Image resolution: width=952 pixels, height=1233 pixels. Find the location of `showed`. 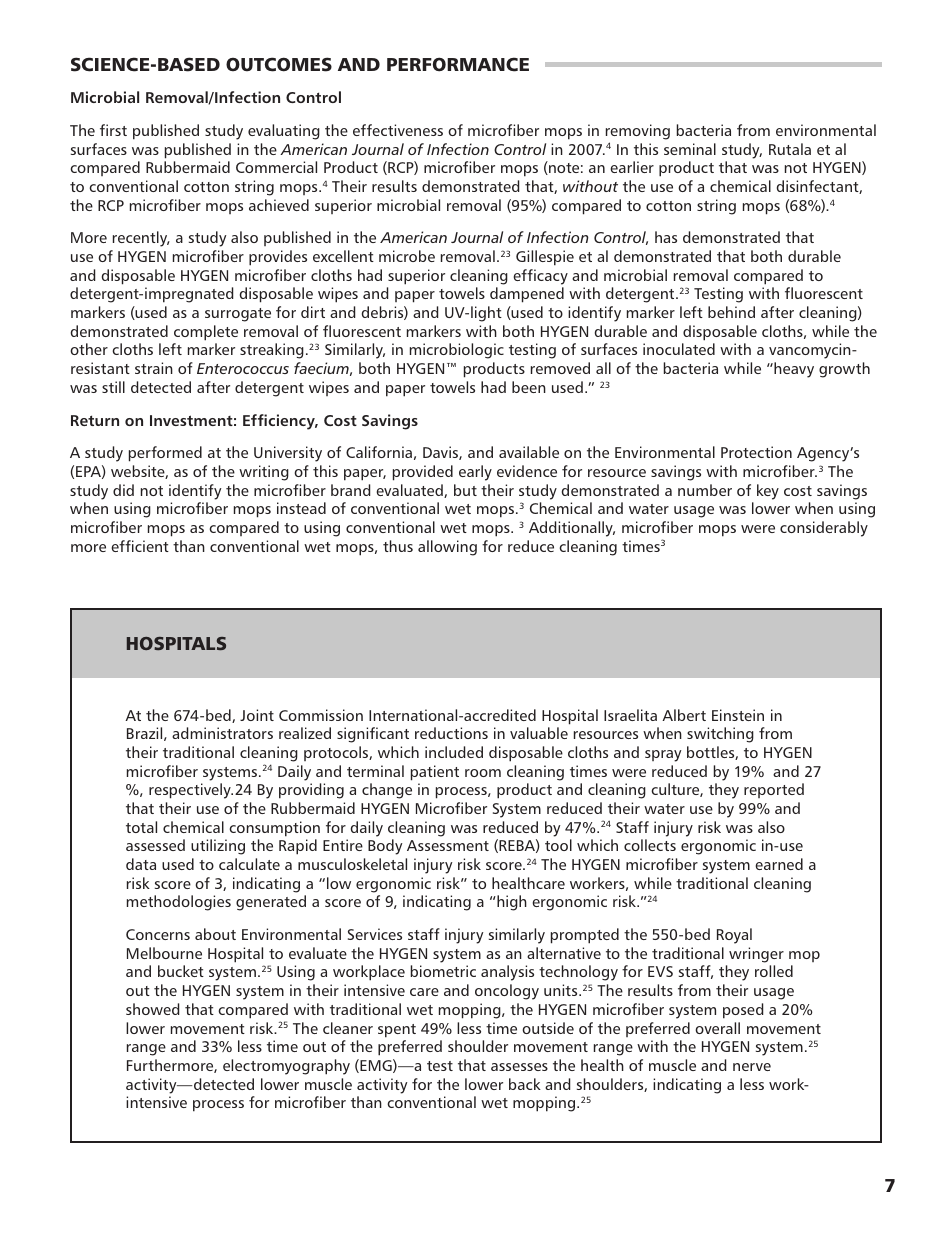

showed is located at coordinates (152, 1009).
